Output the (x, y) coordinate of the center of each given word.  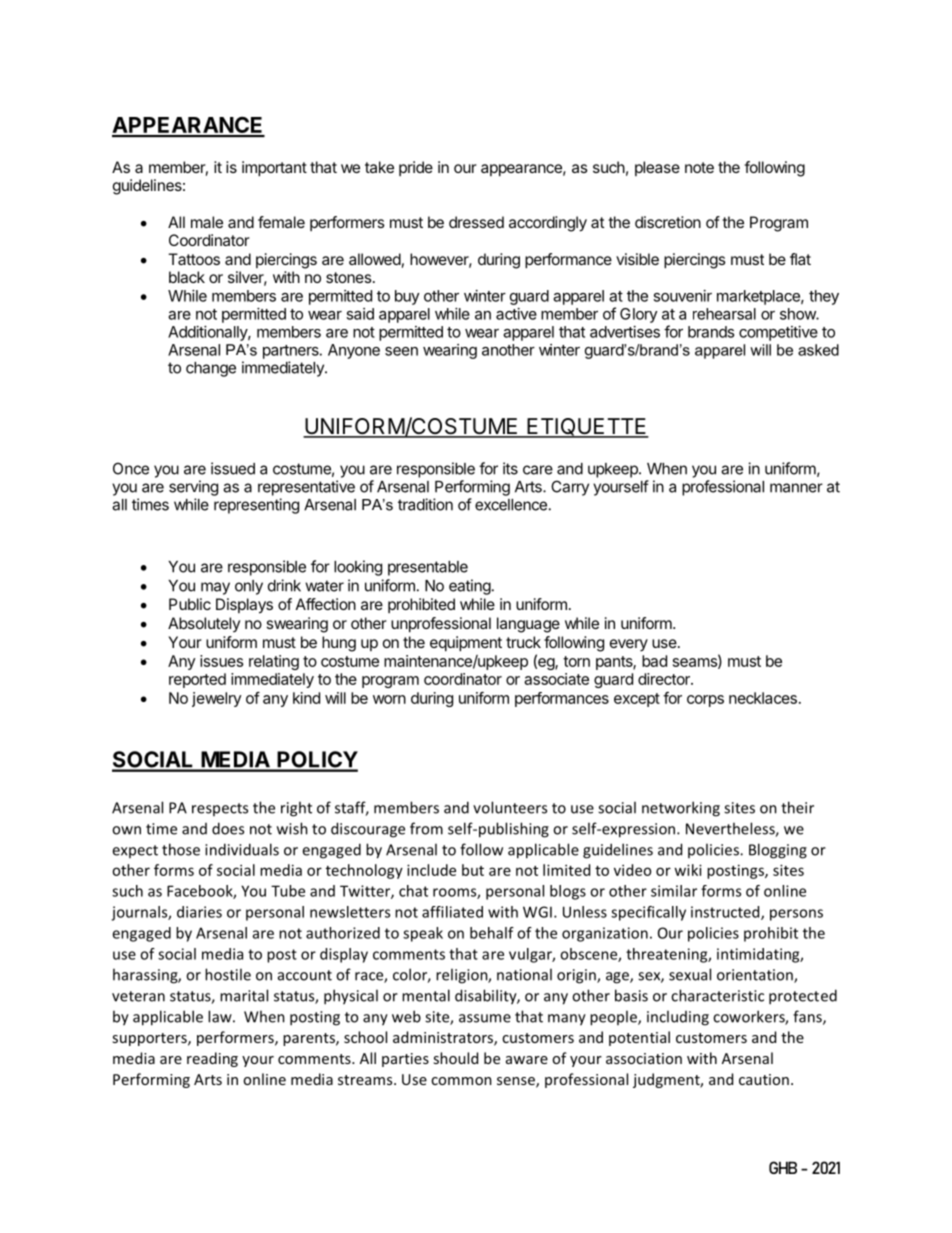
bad (654, 661)
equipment (466, 644)
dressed (476, 222)
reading (212, 1059)
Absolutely (204, 624)
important (274, 169)
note (699, 167)
